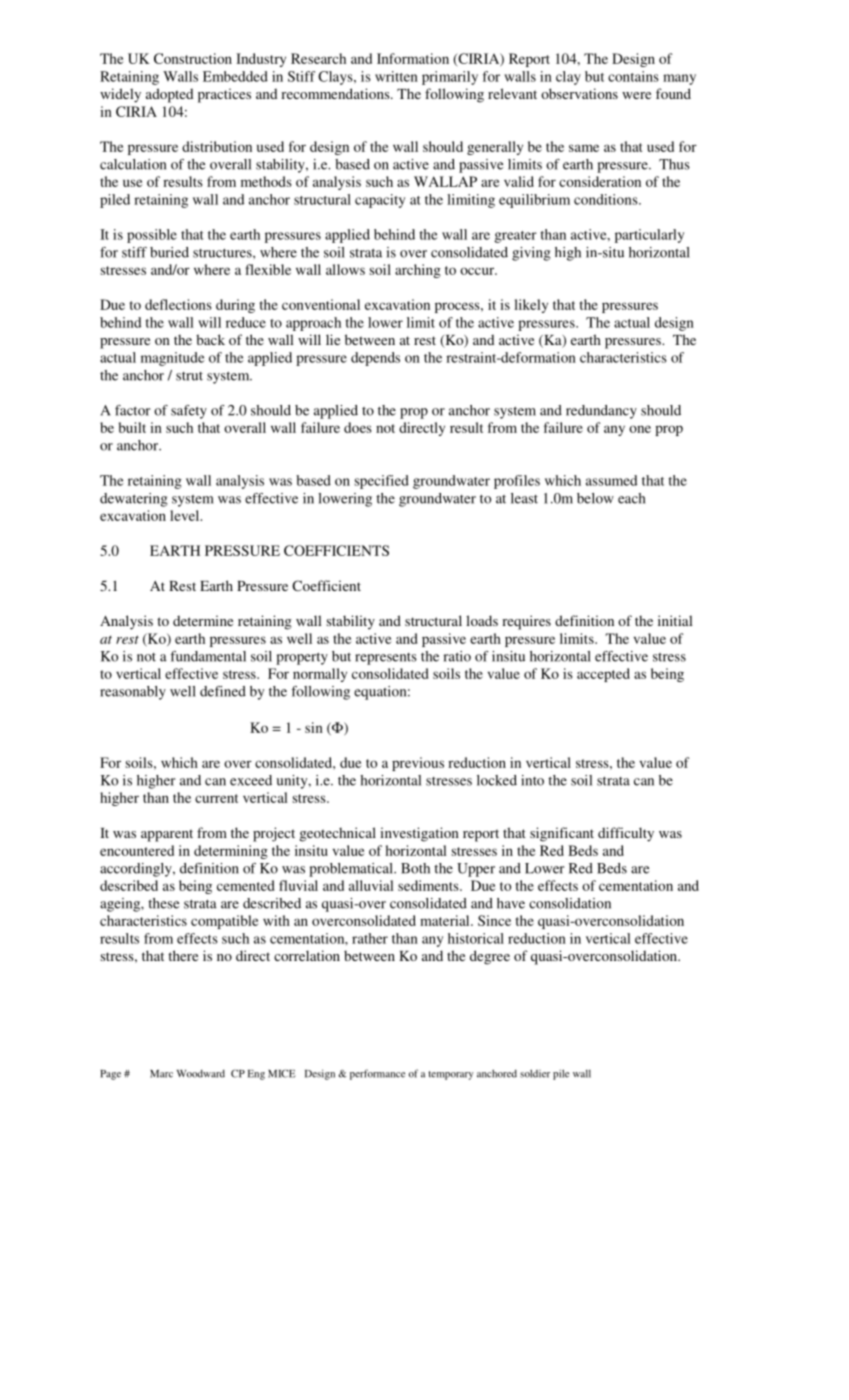 This document has height=1400, width=849. I want to click on below, so click(595, 498).
